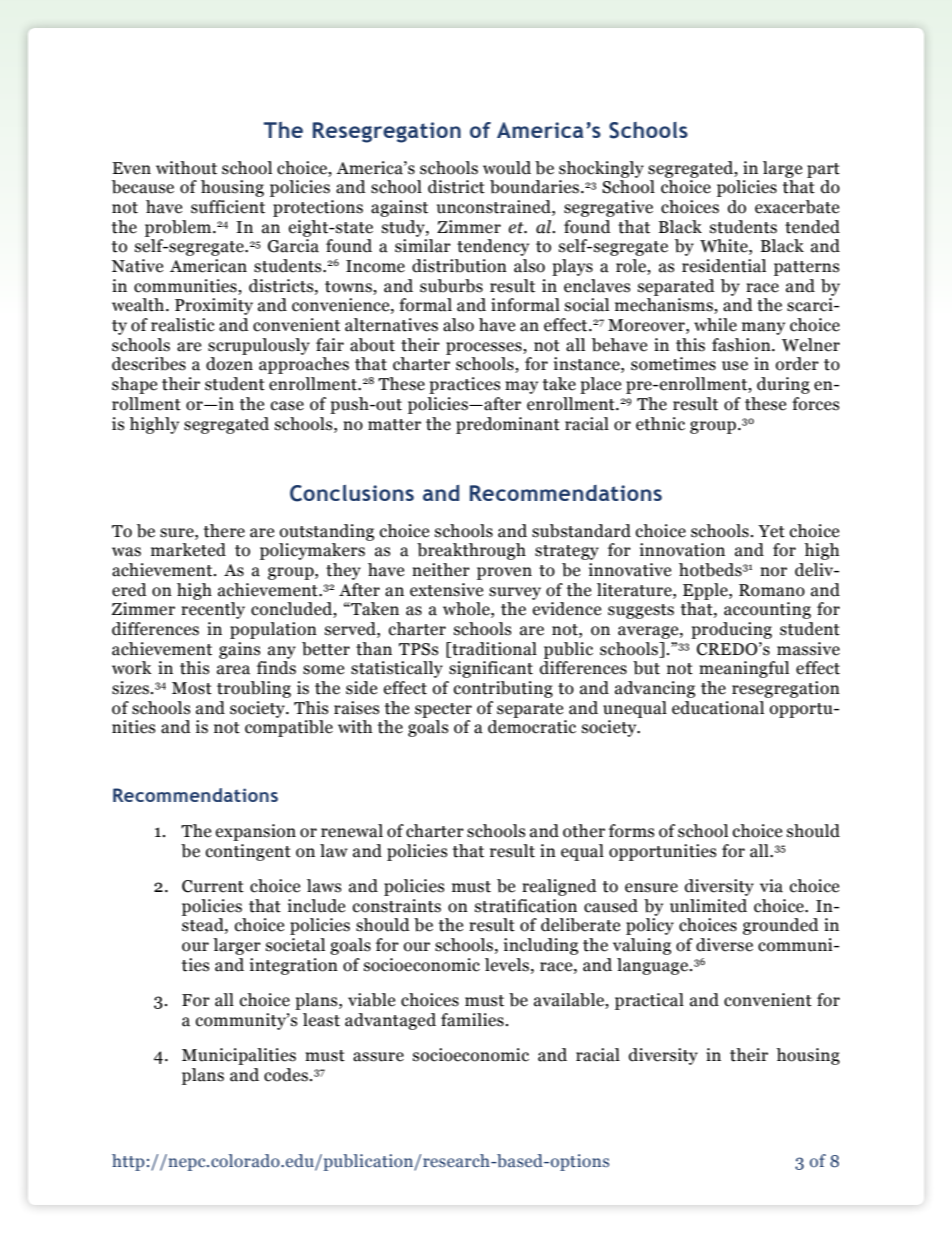 Image resolution: width=952 pixels, height=1233 pixels. Describe the element at coordinates (213, 610) in the screenshot. I see `recently` at that location.
